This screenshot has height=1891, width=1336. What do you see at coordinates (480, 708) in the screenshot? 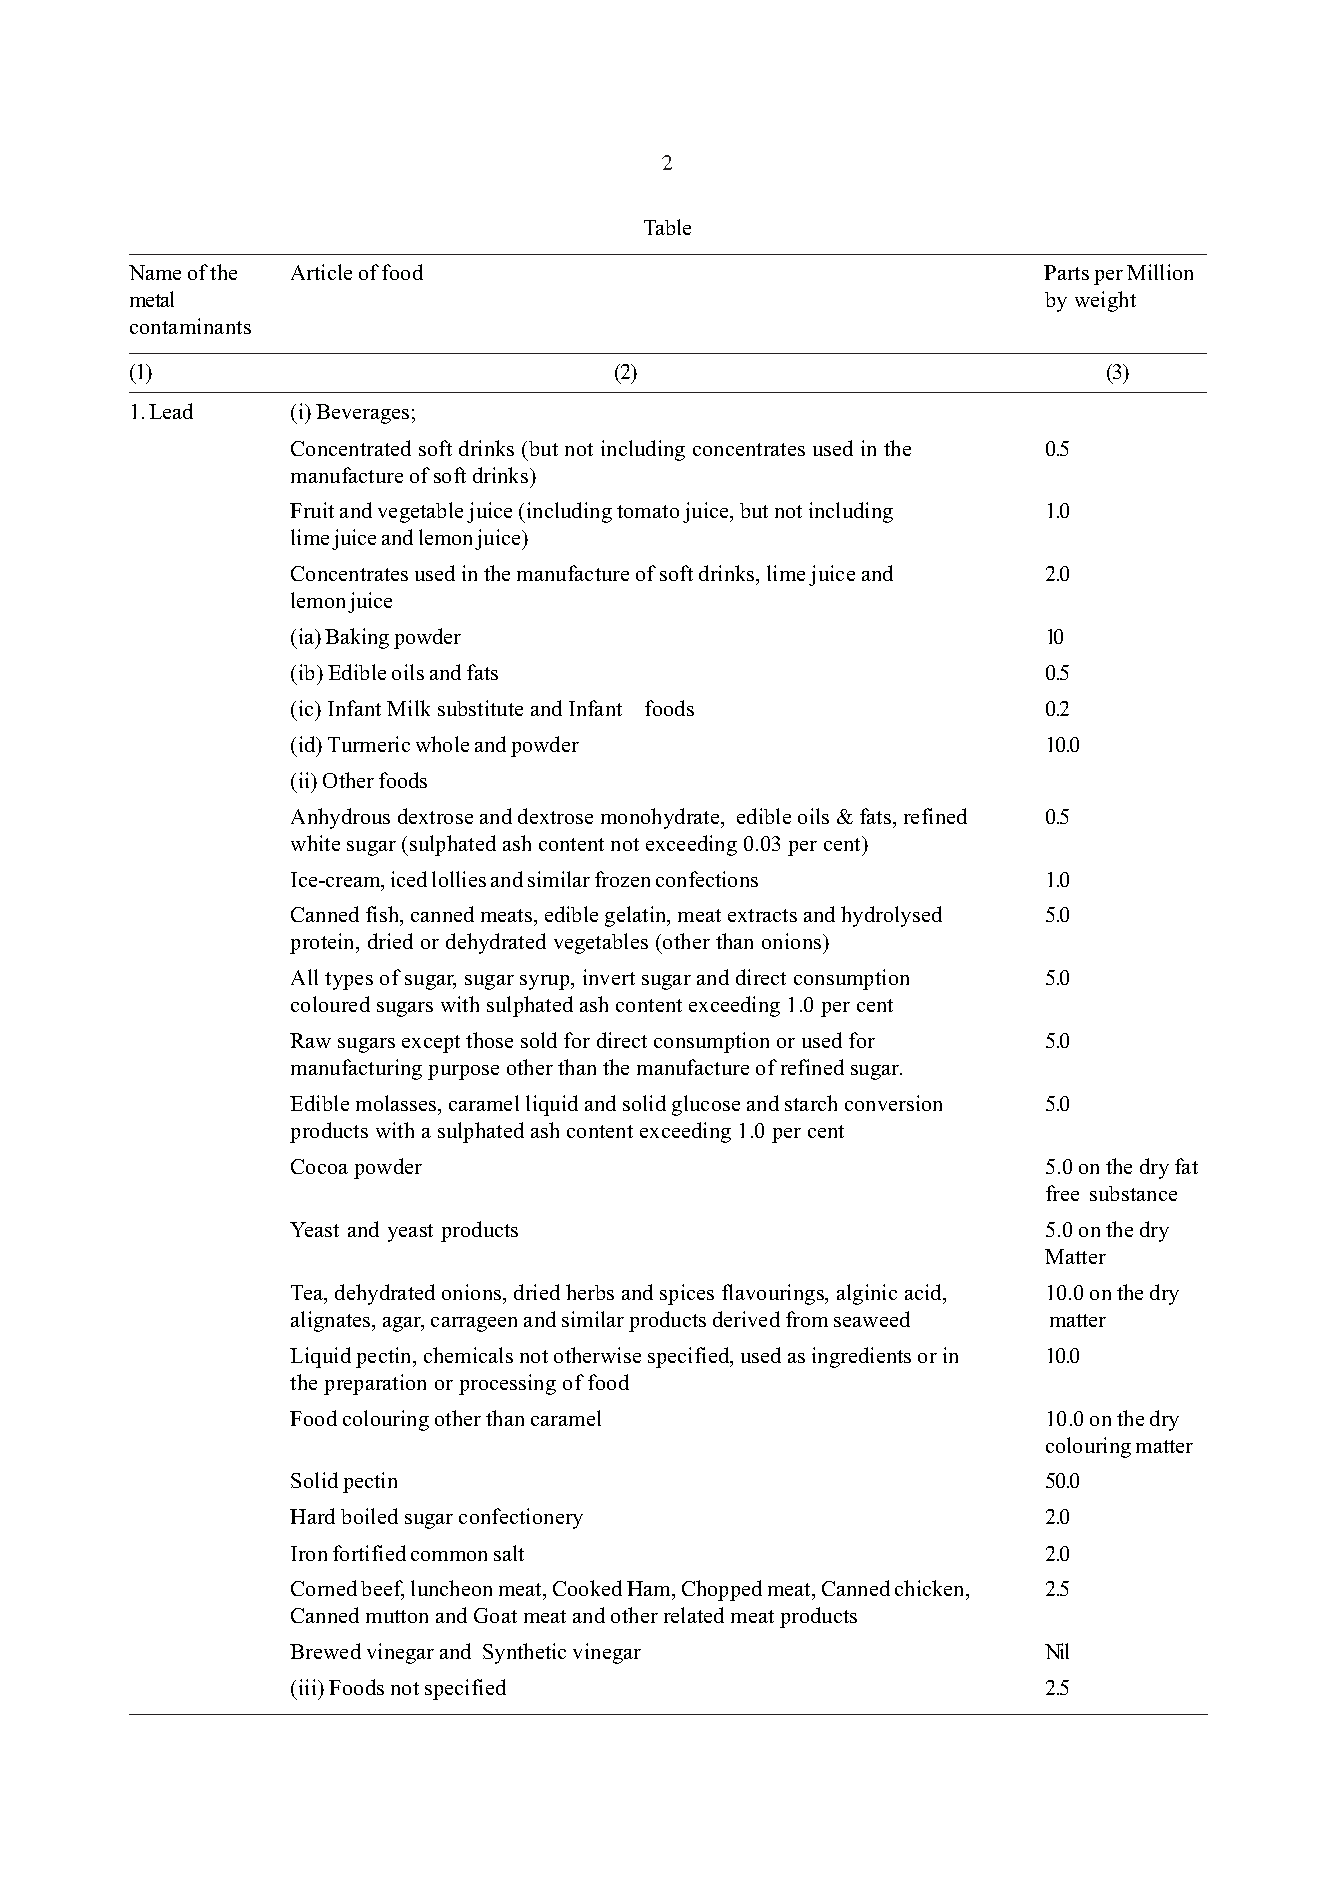
I see `substitute` at bounding box center [480, 708].
